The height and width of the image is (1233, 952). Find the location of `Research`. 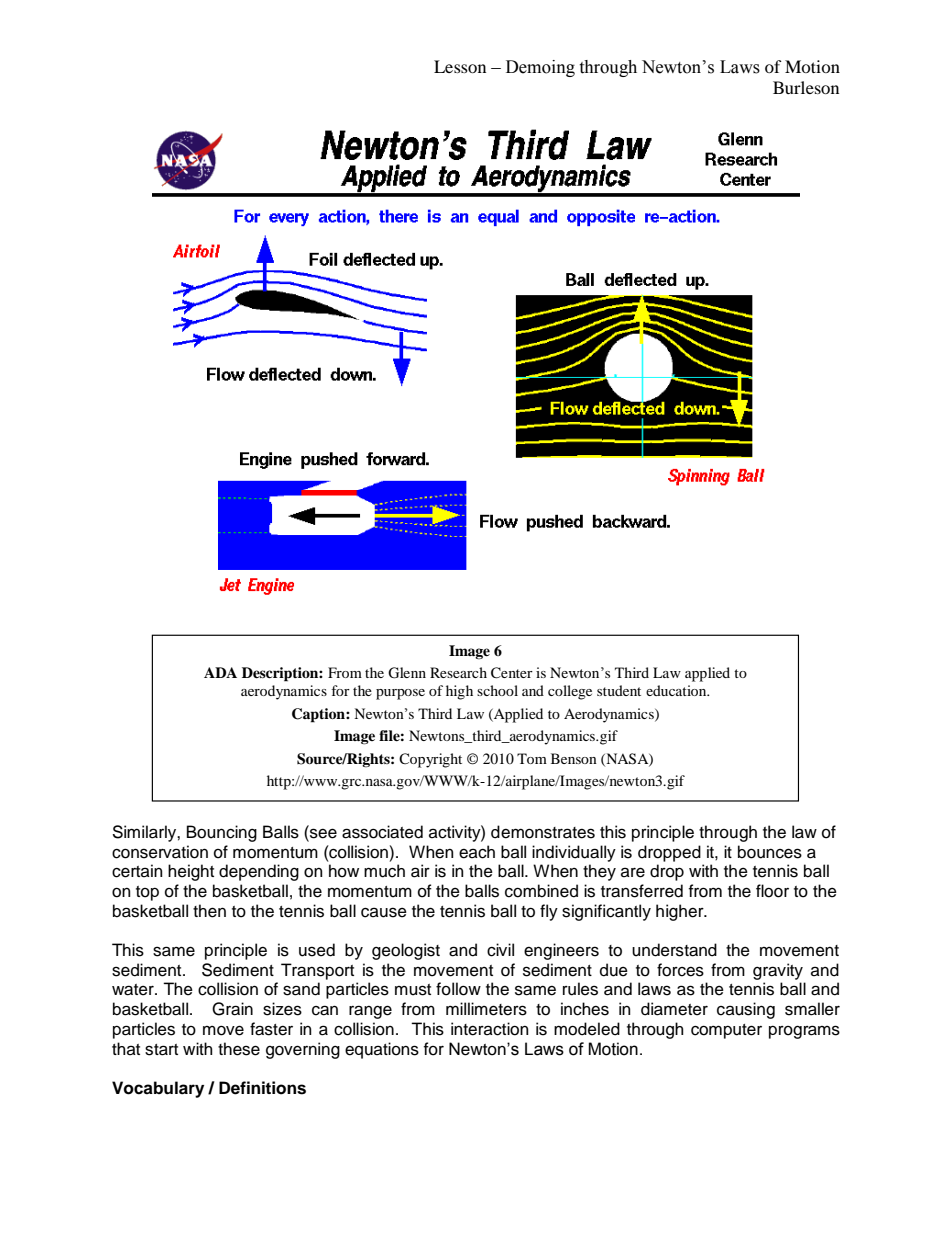

Research is located at coordinates (458, 672).
